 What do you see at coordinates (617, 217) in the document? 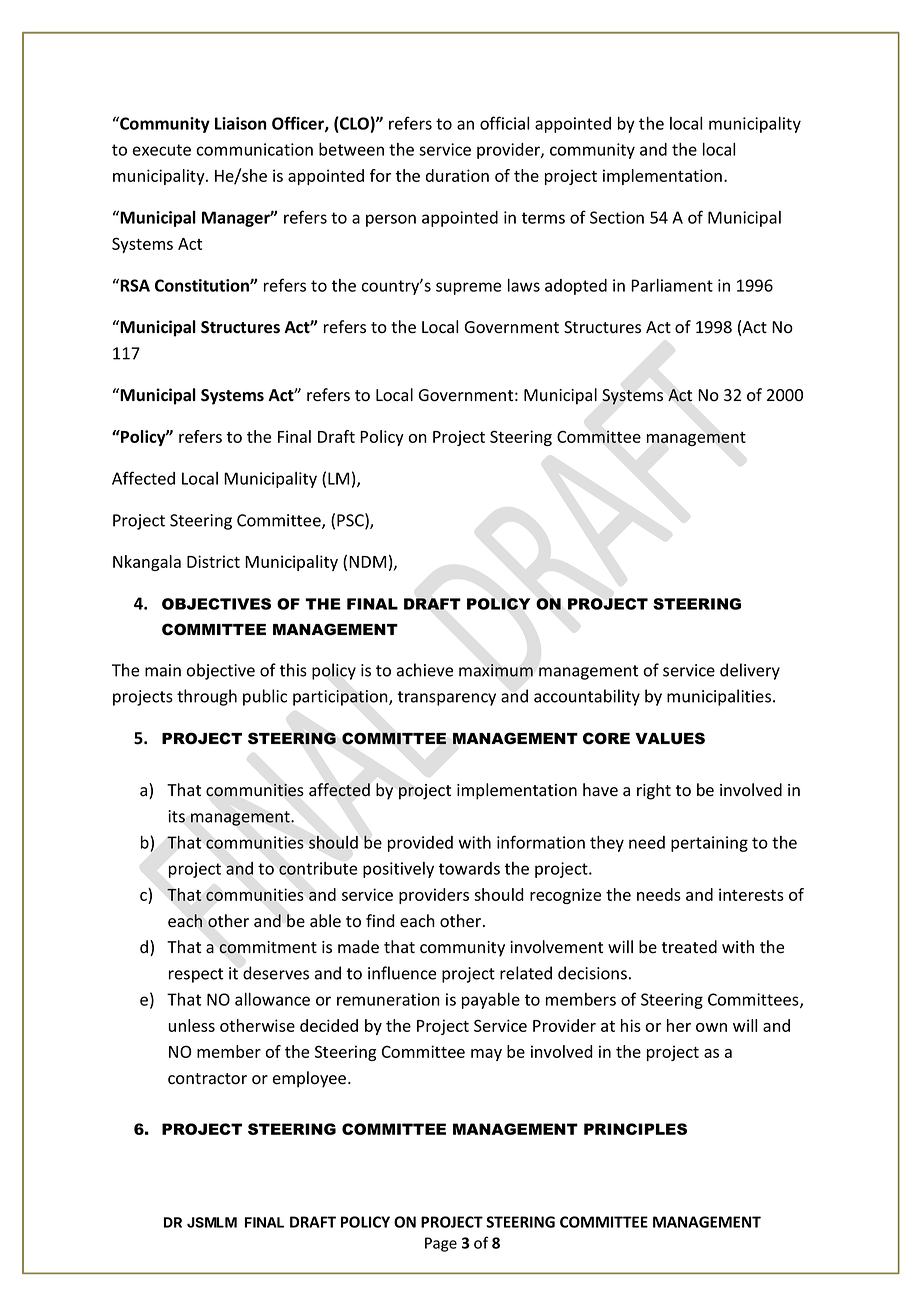
I see `Section` at bounding box center [617, 217].
